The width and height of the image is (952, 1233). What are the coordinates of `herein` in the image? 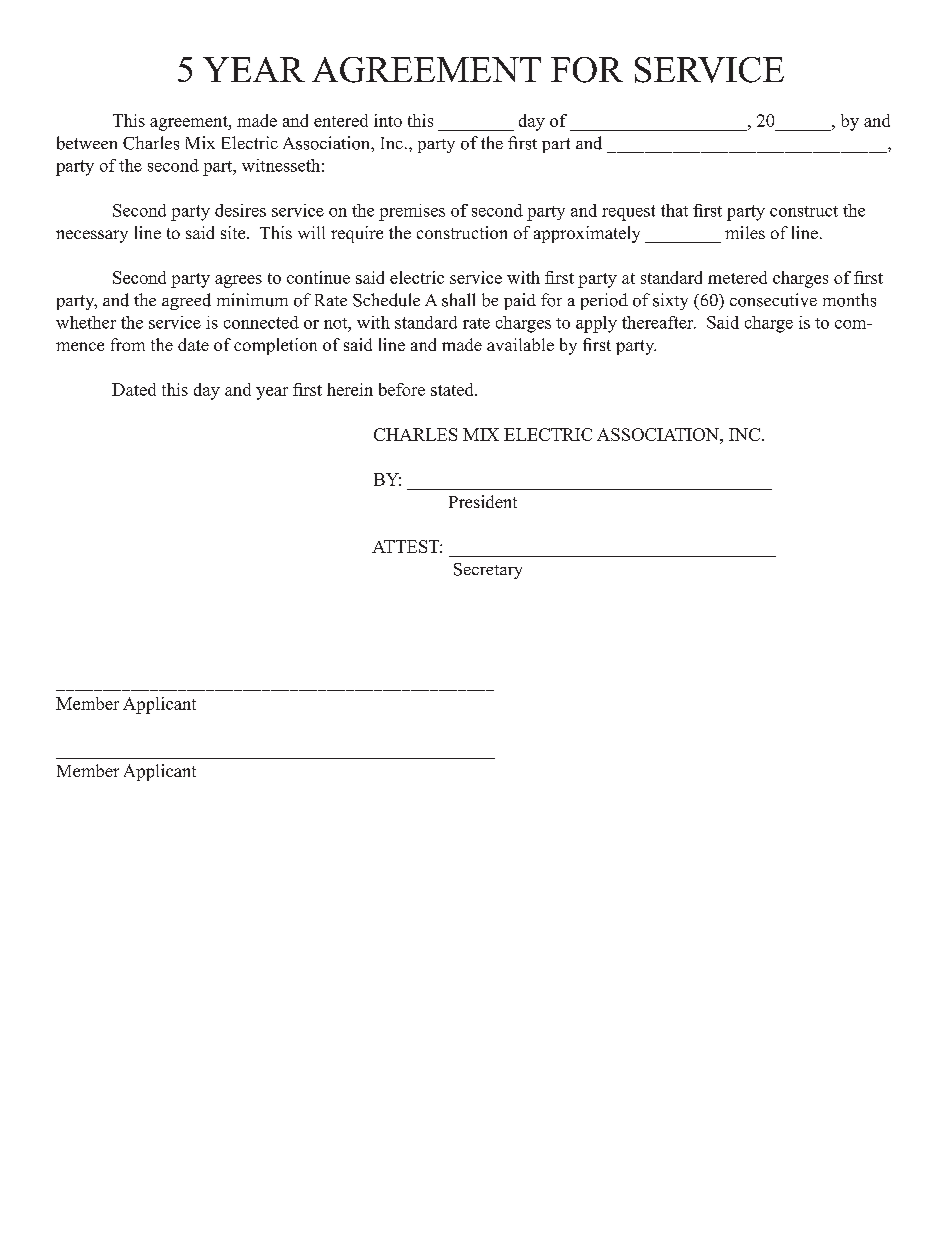 It's located at (350, 389).
